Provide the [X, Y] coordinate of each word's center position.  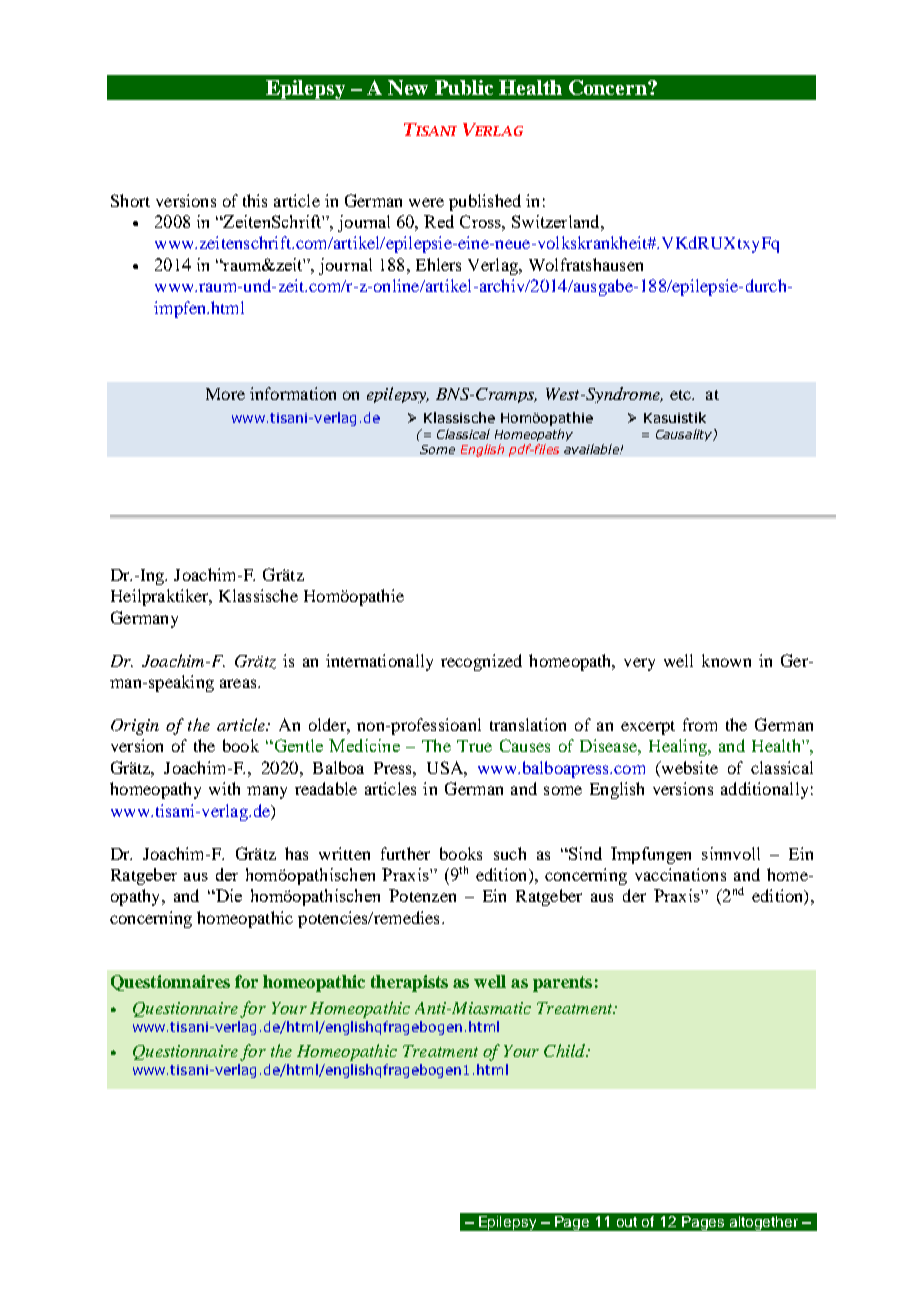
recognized [481, 662]
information [293, 393]
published [485, 202]
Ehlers [438, 264]
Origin [135, 727]
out [627, 1222]
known [726, 660]
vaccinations [680, 874]
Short [130, 200]
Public [464, 87]
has [296, 853]
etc [681, 395]
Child [566, 1050]
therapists [409, 983]
